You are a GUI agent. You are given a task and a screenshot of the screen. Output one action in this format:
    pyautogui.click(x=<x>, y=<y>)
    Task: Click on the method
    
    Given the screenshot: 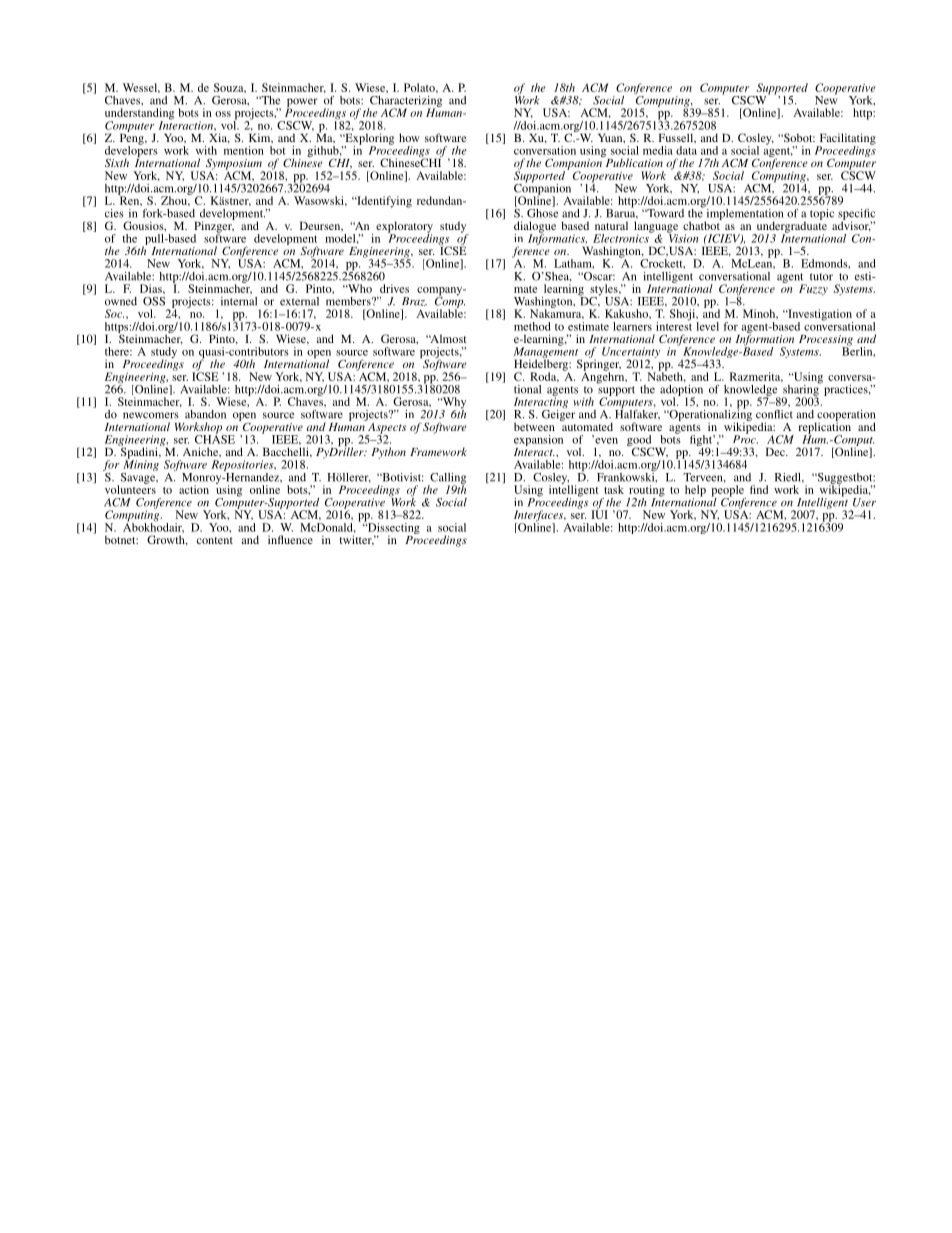 What is the action you would take?
    pyautogui.click(x=532, y=326)
